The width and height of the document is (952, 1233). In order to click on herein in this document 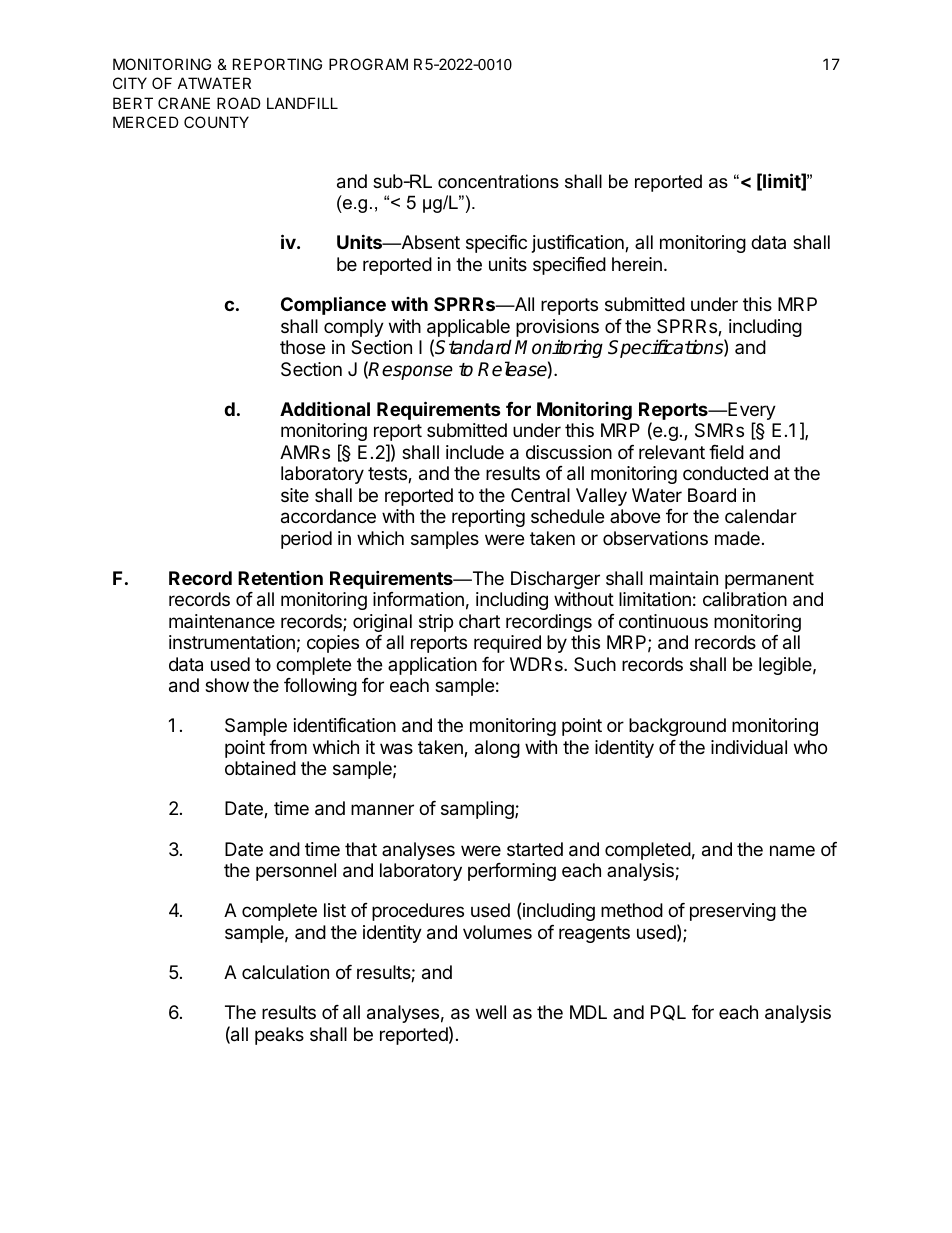, I will do `click(637, 264)`.
